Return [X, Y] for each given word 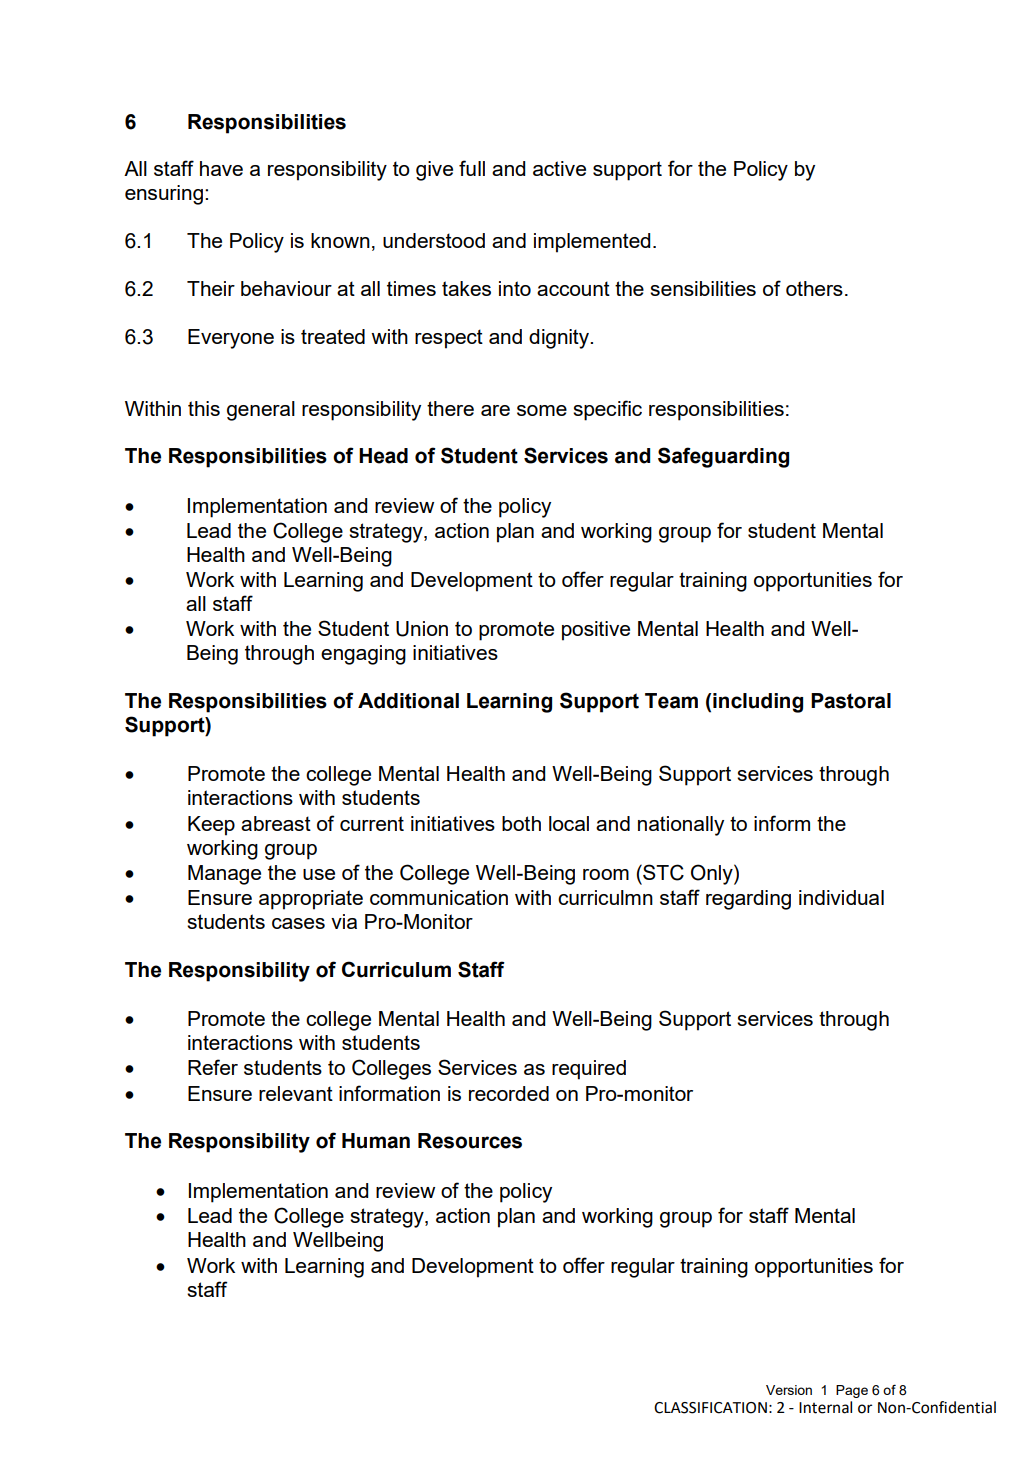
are [495, 410]
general [261, 411]
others [814, 288]
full [472, 168]
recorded [509, 1093]
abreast [276, 823]
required [589, 1070]
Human [376, 1141]
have [221, 168]
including [758, 703]
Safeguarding [723, 457]
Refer [213, 1067]
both [521, 823]
